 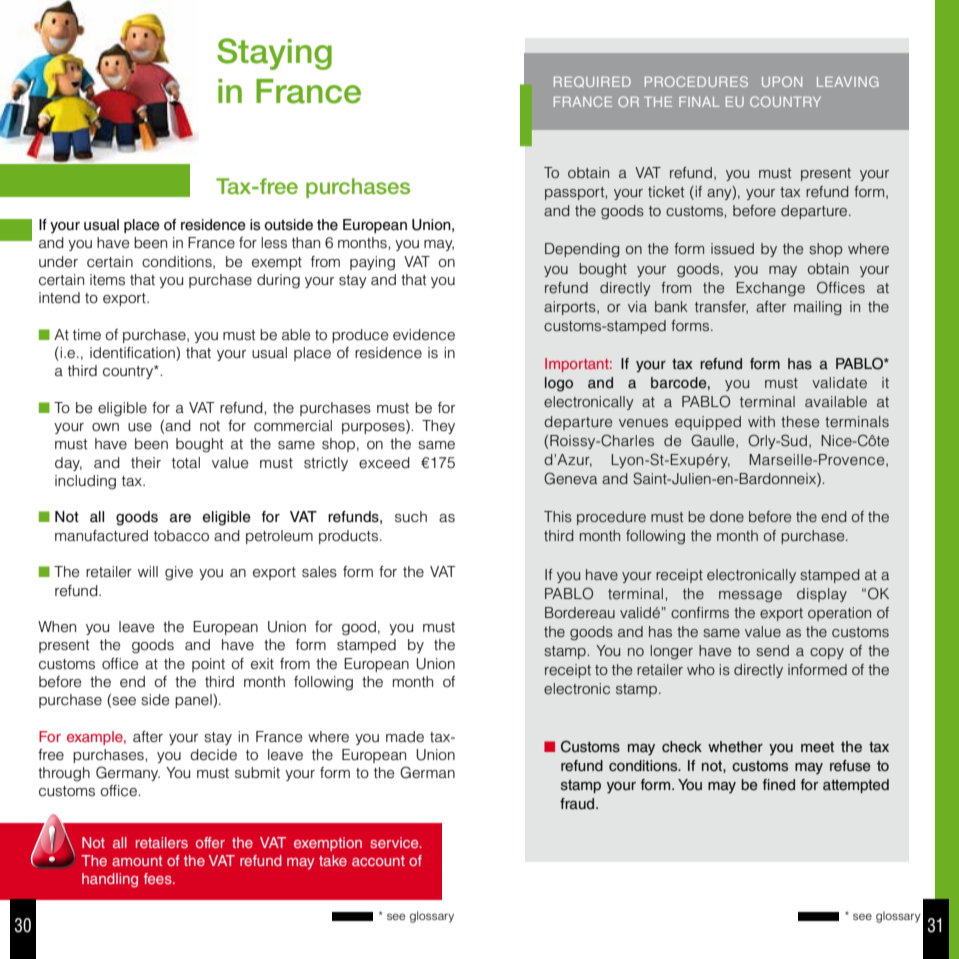 What do you see at coordinates (137, 861) in the screenshot?
I see `amount` at bounding box center [137, 861].
